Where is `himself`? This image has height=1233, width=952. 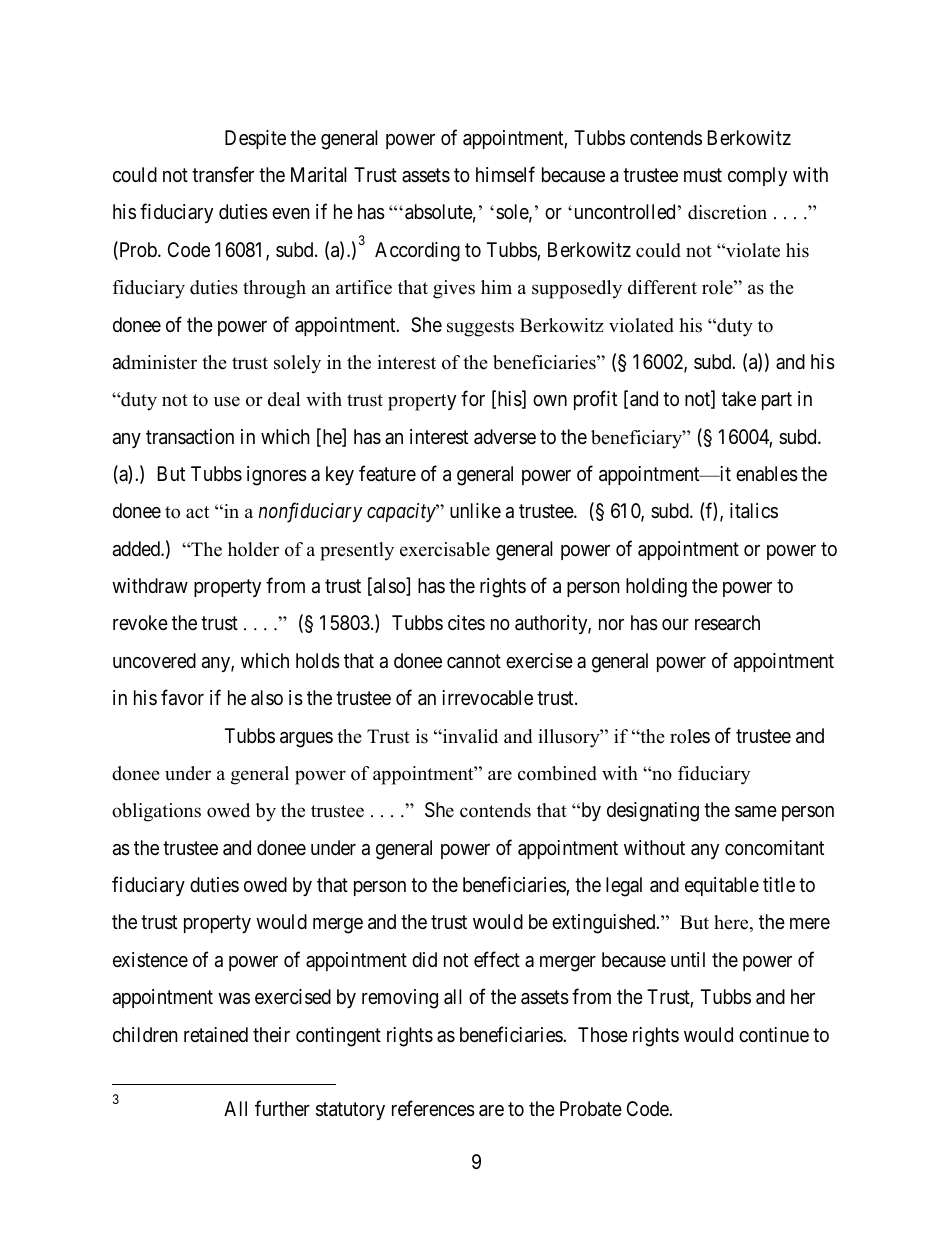 himself is located at coordinates (505, 174).
